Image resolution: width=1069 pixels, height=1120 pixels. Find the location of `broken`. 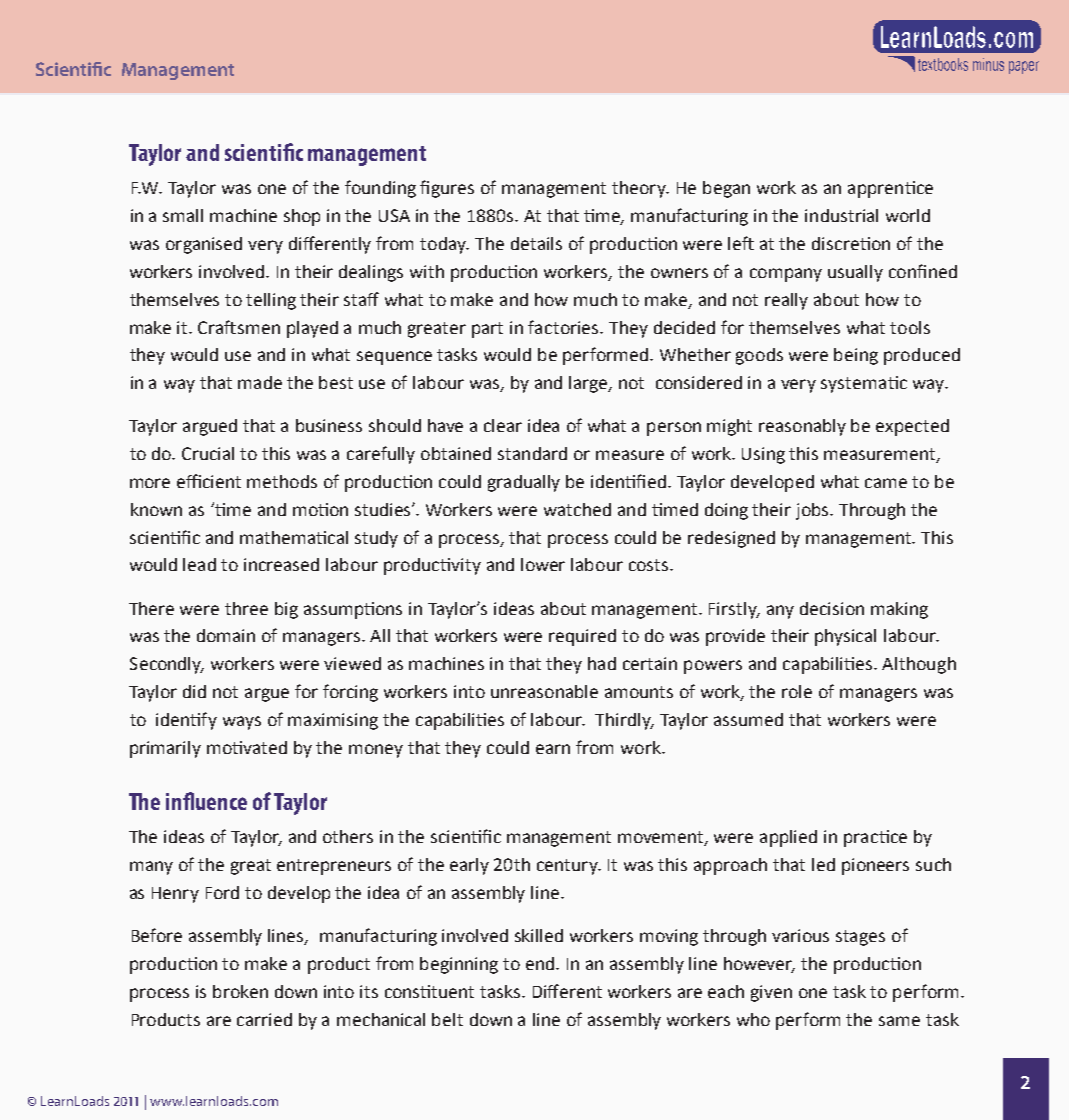

broken is located at coordinates (240, 991).
